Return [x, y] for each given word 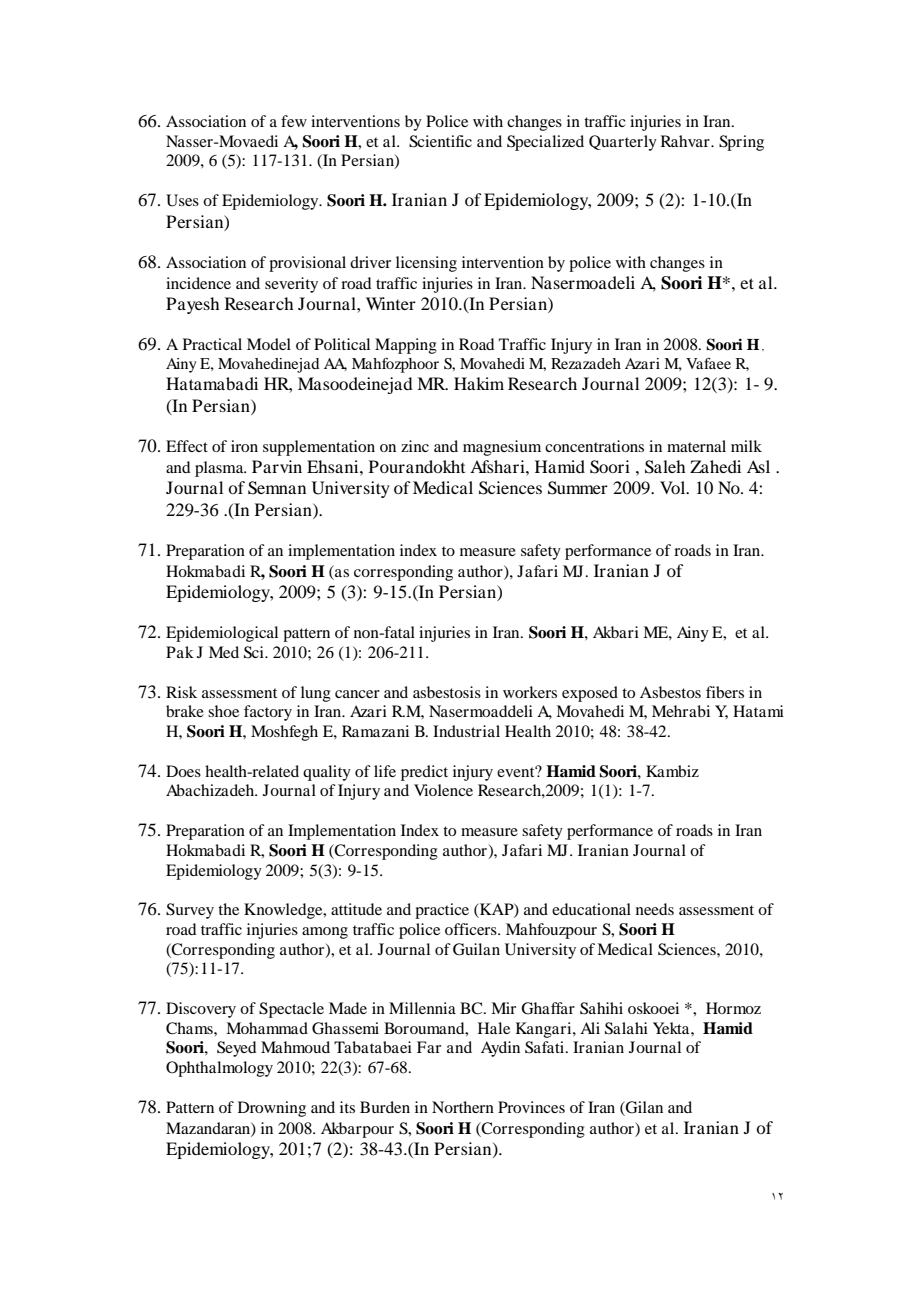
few [294, 121]
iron [244, 446]
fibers [725, 692]
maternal [696, 446]
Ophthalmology [219, 1069]
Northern [463, 1107]
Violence [443, 790]
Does [183, 771]
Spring [741, 143]
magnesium [502, 448]
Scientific [440, 141]
